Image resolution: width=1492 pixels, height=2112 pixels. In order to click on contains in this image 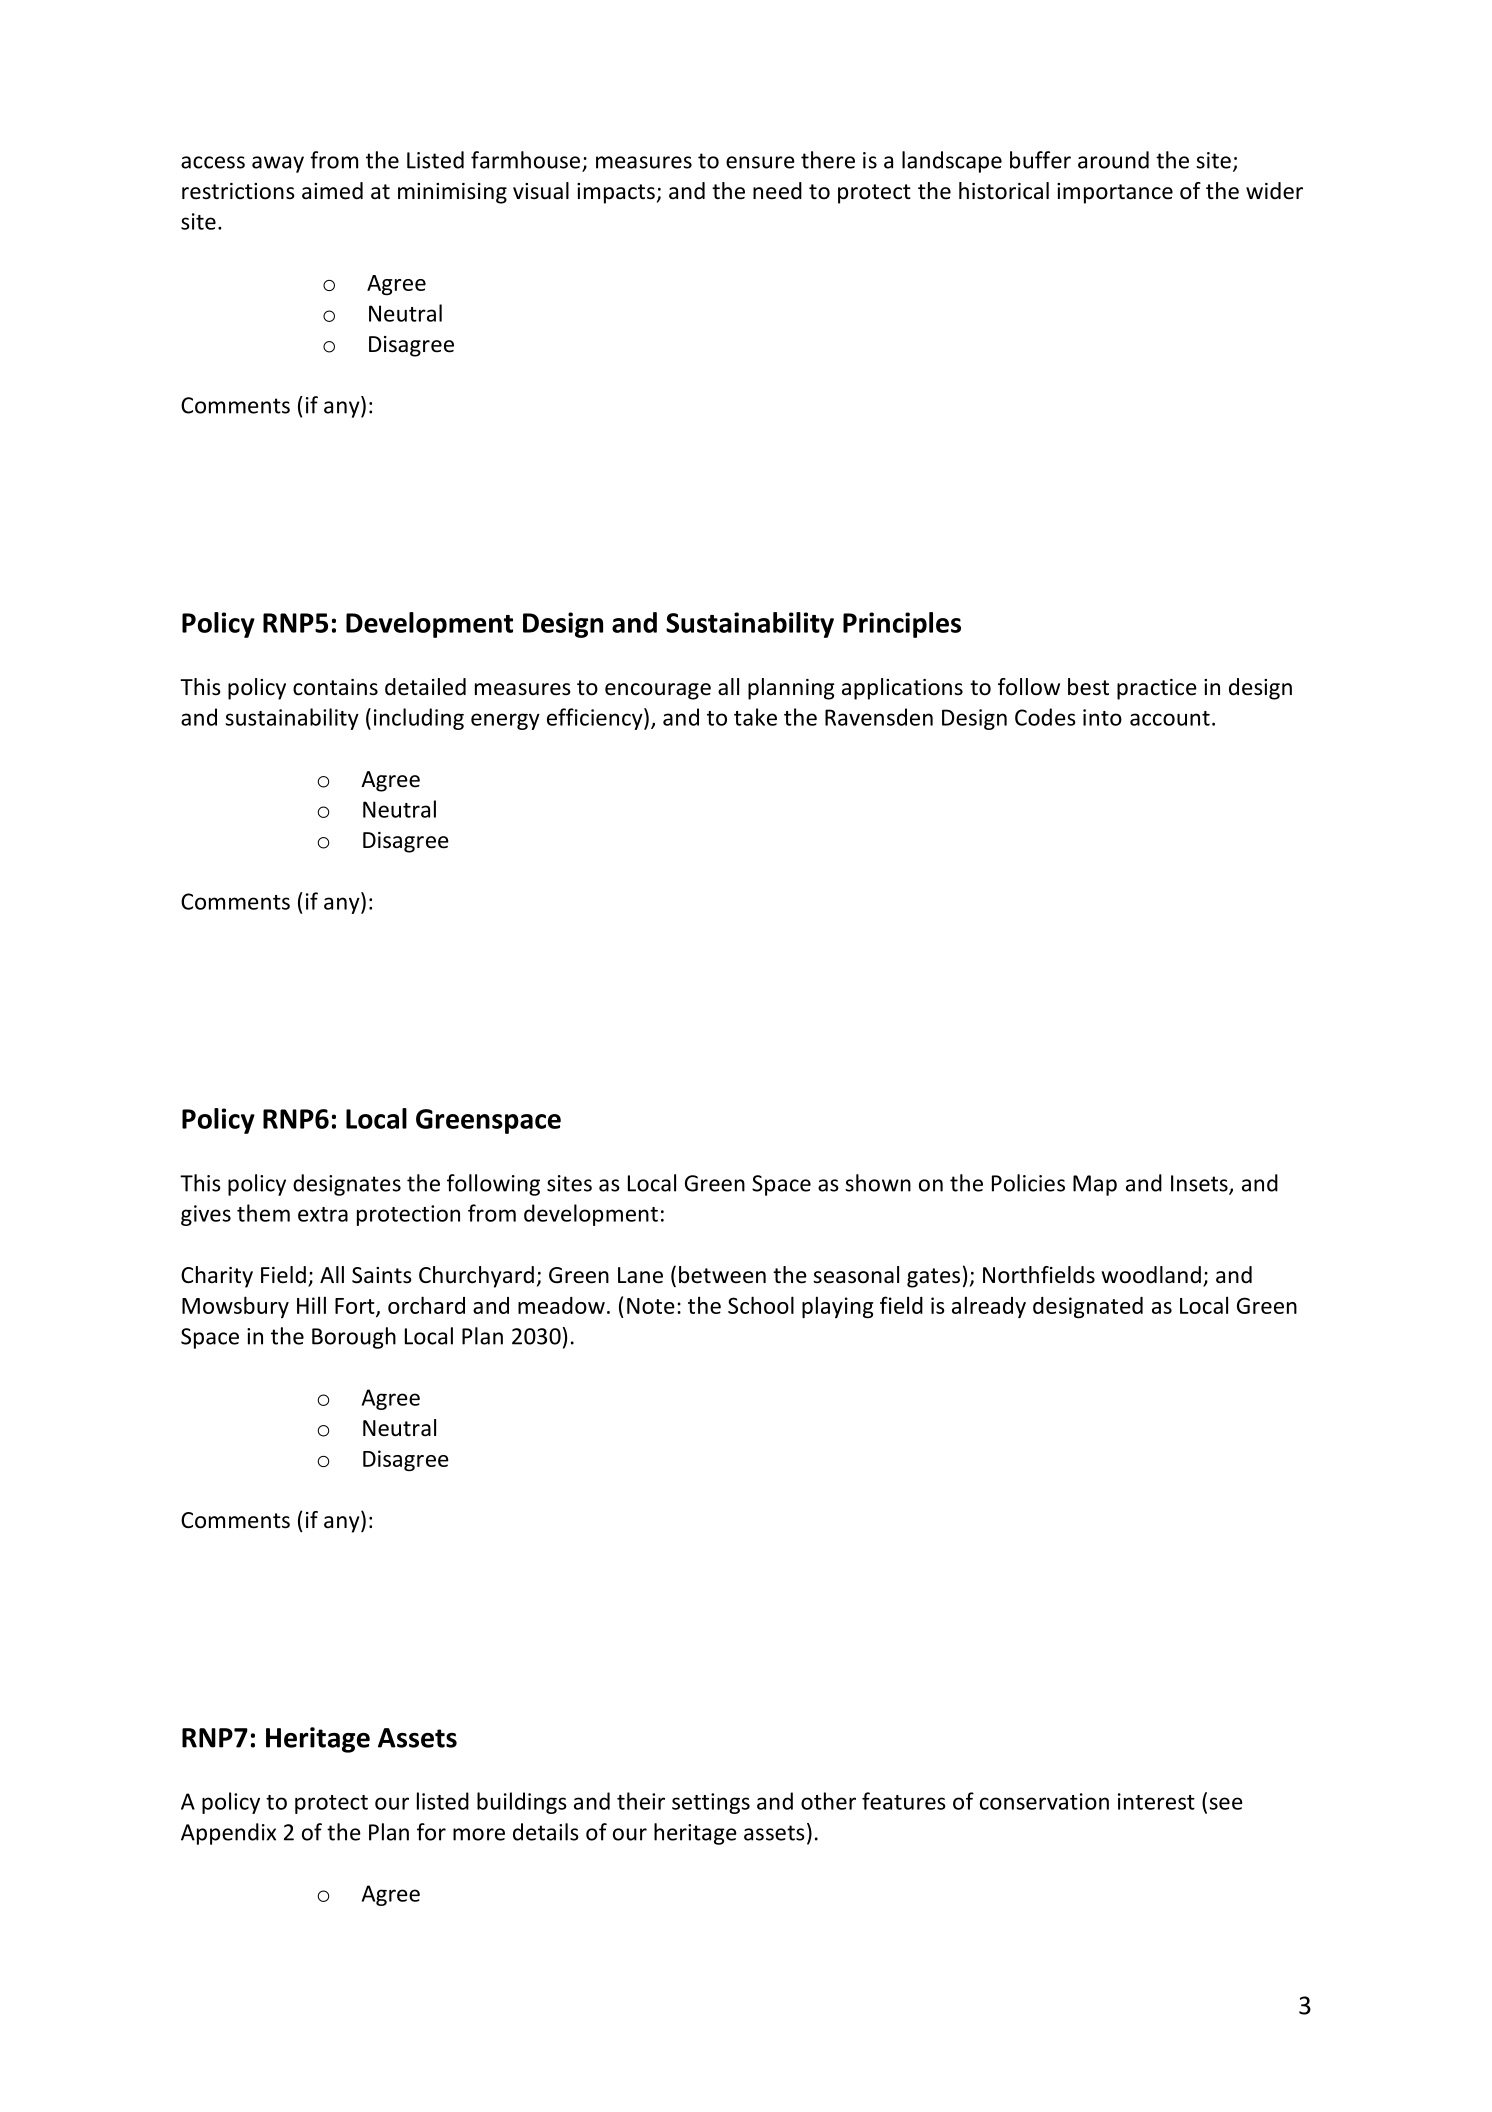, I will do `click(335, 687)`.
